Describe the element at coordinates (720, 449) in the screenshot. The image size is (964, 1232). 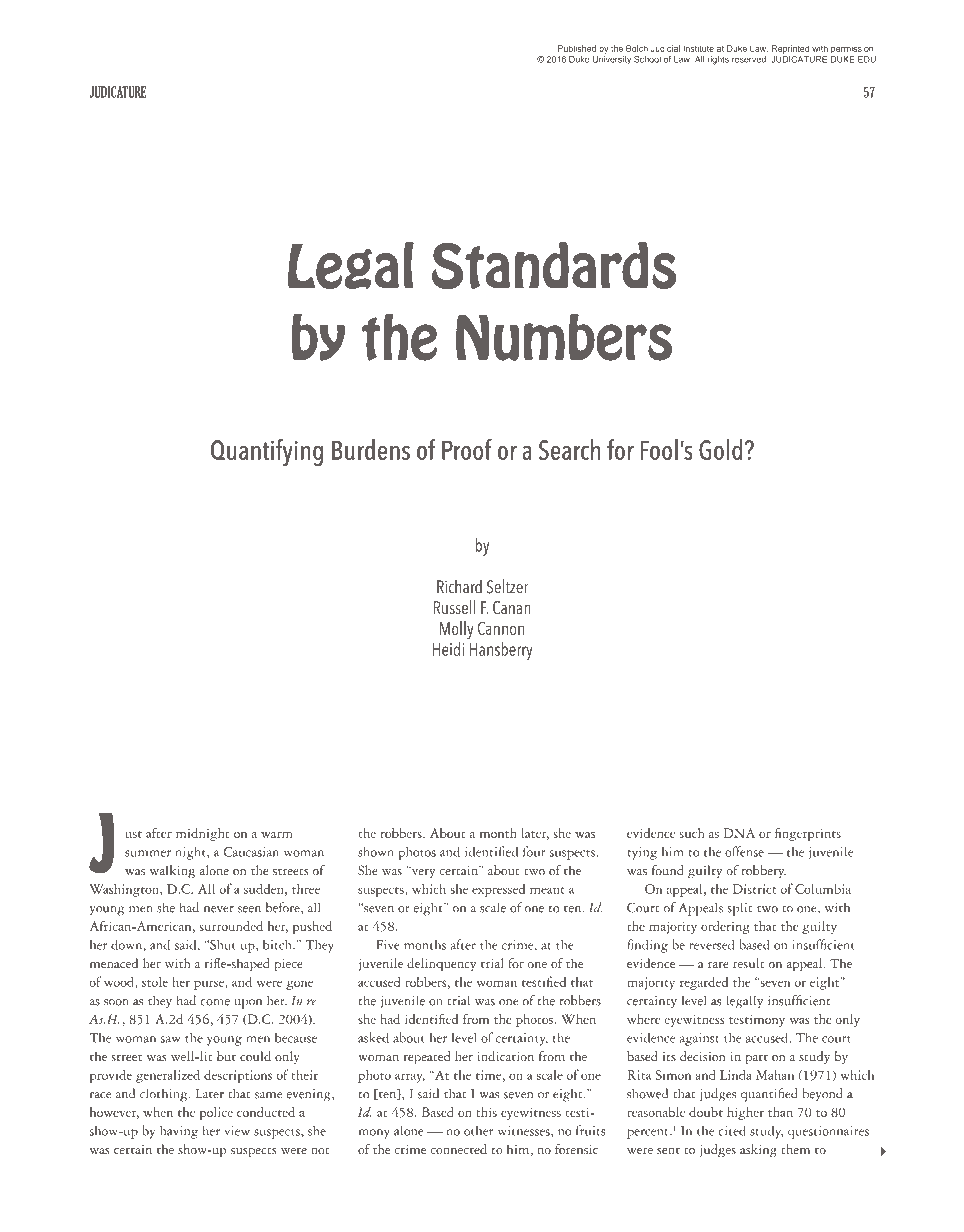
I see `Gold` at that location.
